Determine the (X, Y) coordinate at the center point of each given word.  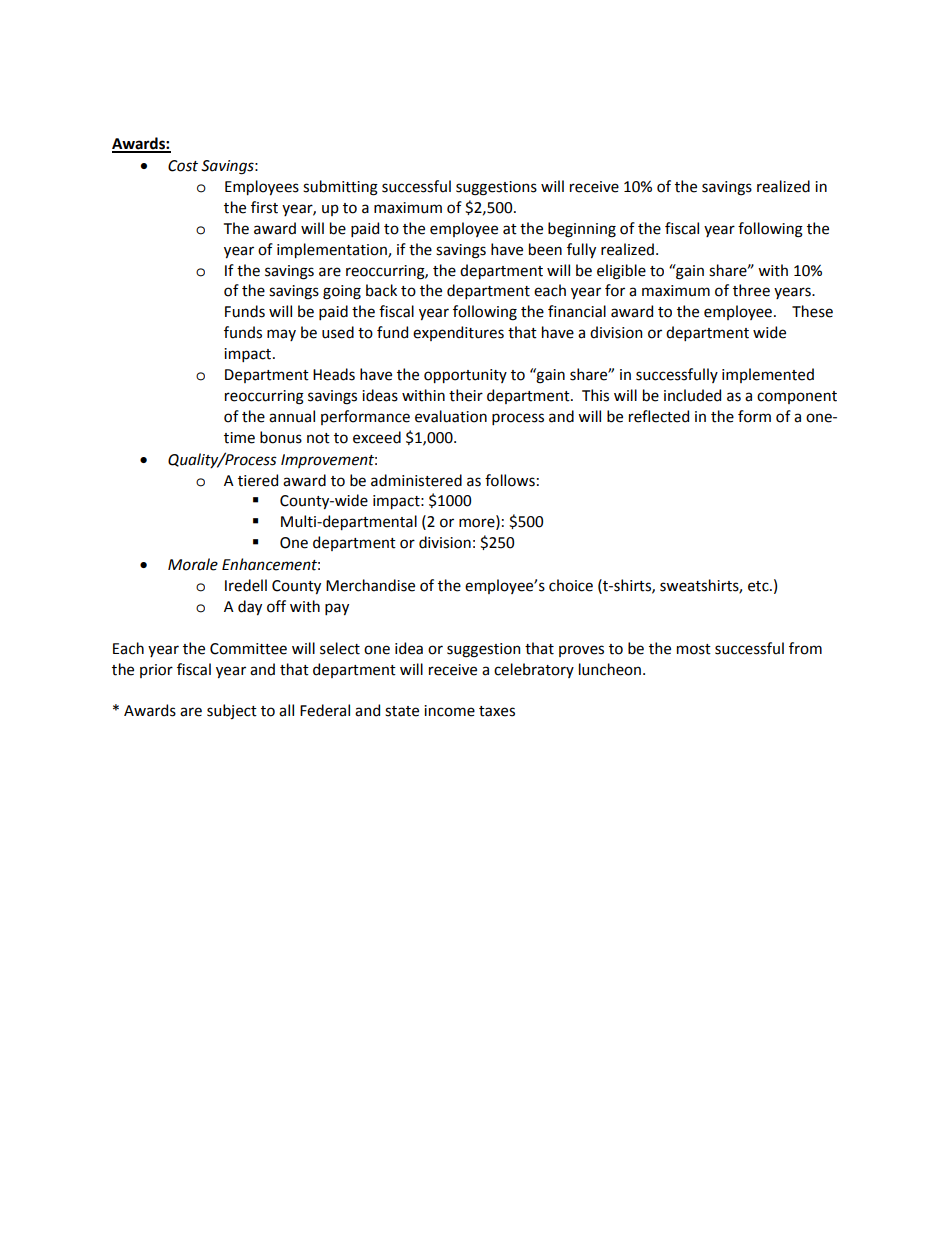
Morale (193, 564)
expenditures (458, 333)
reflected (659, 416)
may (281, 335)
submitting (340, 188)
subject (232, 712)
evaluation (451, 416)
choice (571, 585)
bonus (281, 437)
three (751, 290)
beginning (582, 230)
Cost (183, 166)
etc (759, 586)
